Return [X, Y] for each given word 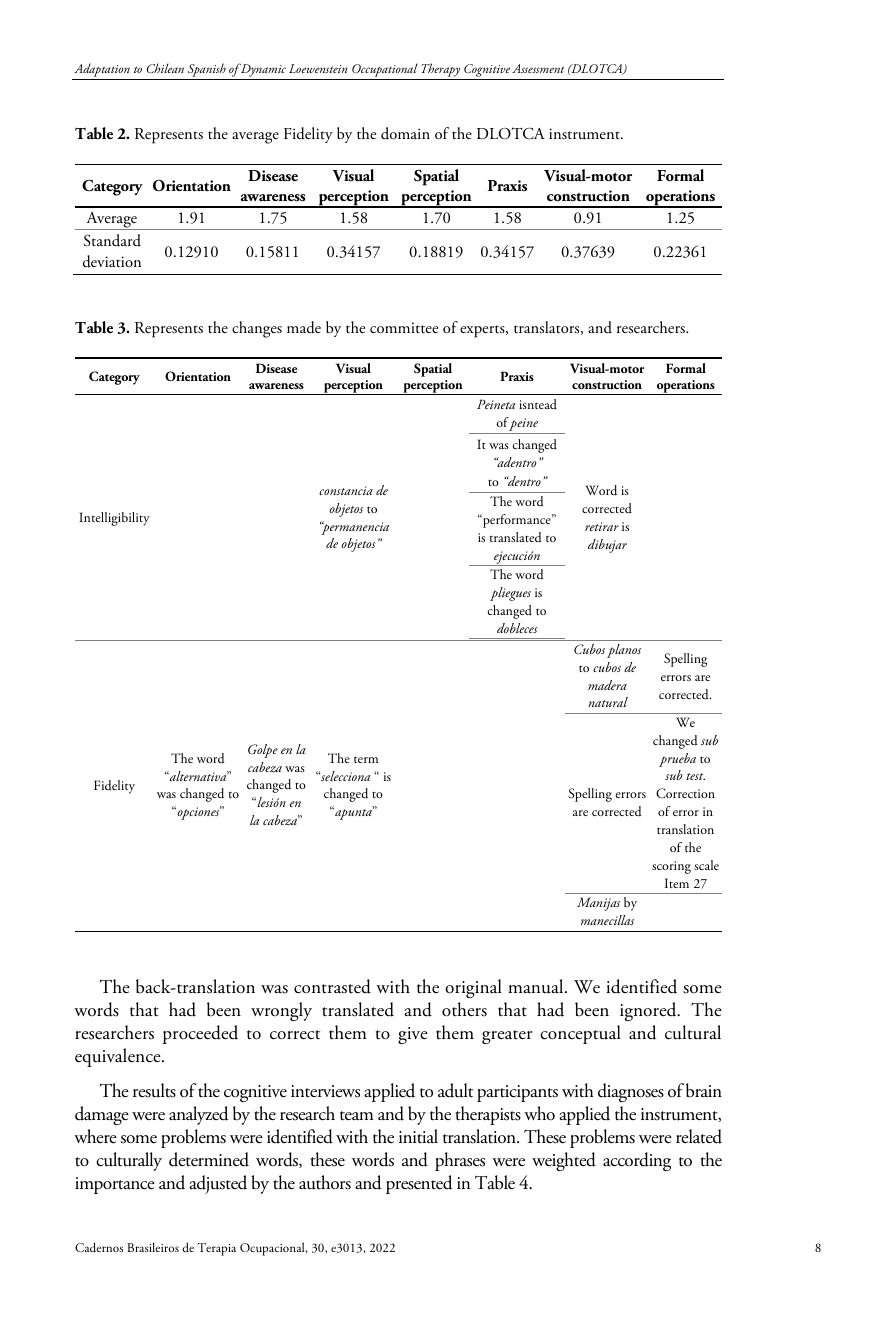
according [637, 1161]
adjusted [218, 1184]
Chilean [165, 68]
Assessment [538, 68]
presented [419, 1184]
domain [405, 133]
